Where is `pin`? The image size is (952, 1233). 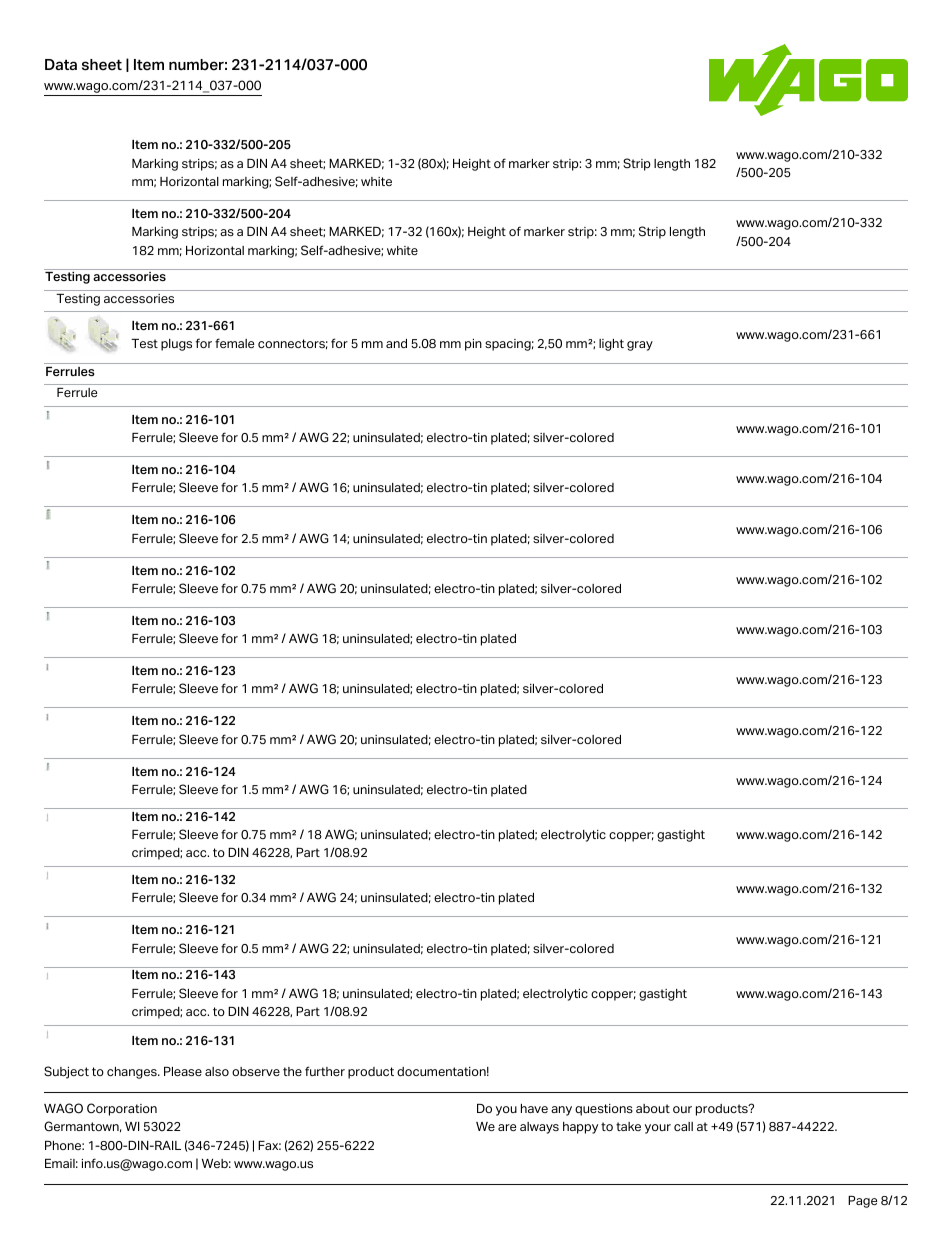 pin is located at coordinates (473, 345).
